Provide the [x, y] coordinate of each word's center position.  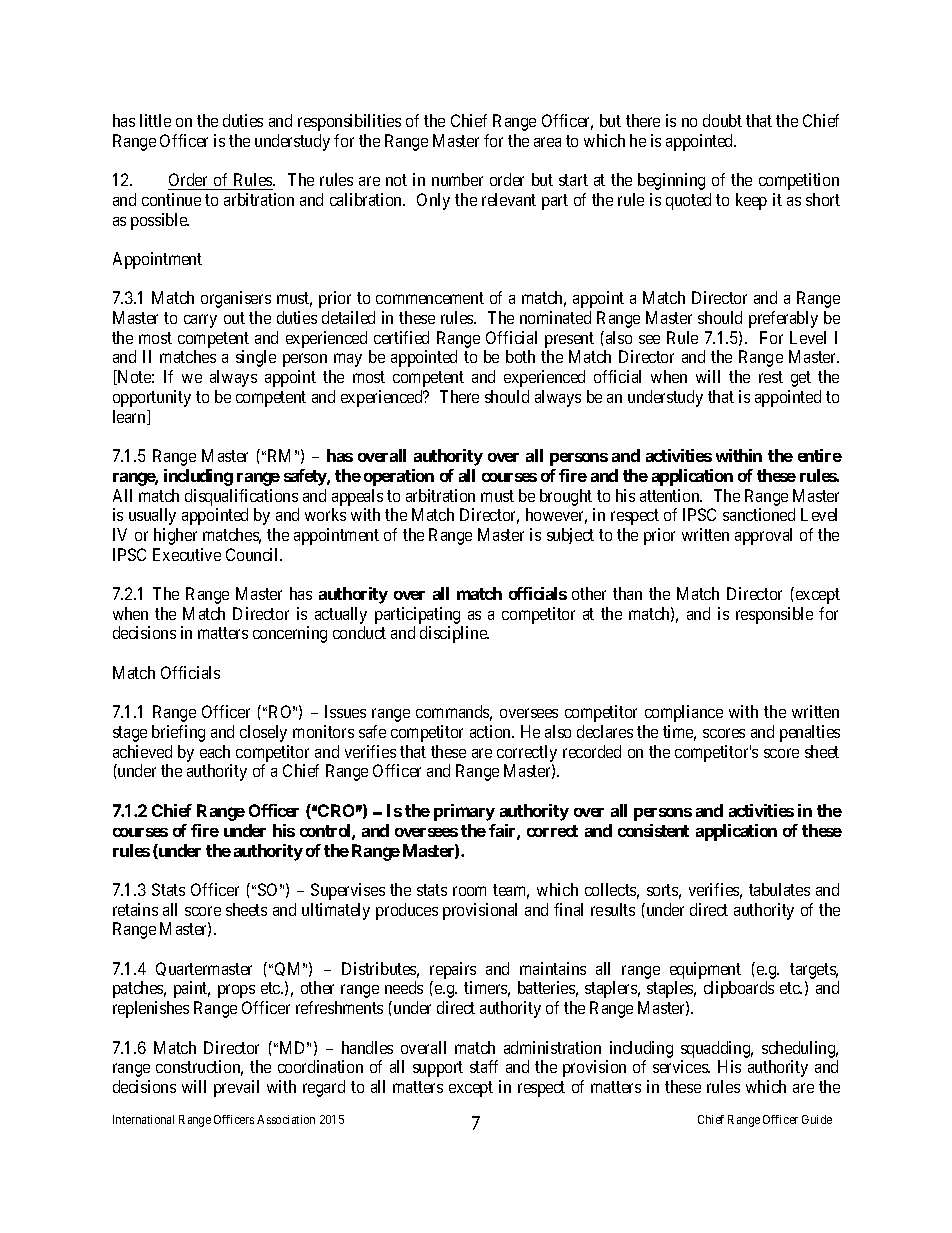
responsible [774, 615]
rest [771, 377]
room [469, 891]
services [681, 1066]
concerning [290, 634]
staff [484, 1066]
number [457, 179]
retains [135, 909]
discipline [454, 634]
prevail [236, 1088]
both [520, 356]
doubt [722, 120]
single [256, 358]
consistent [653, 830]
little [155, 120]
